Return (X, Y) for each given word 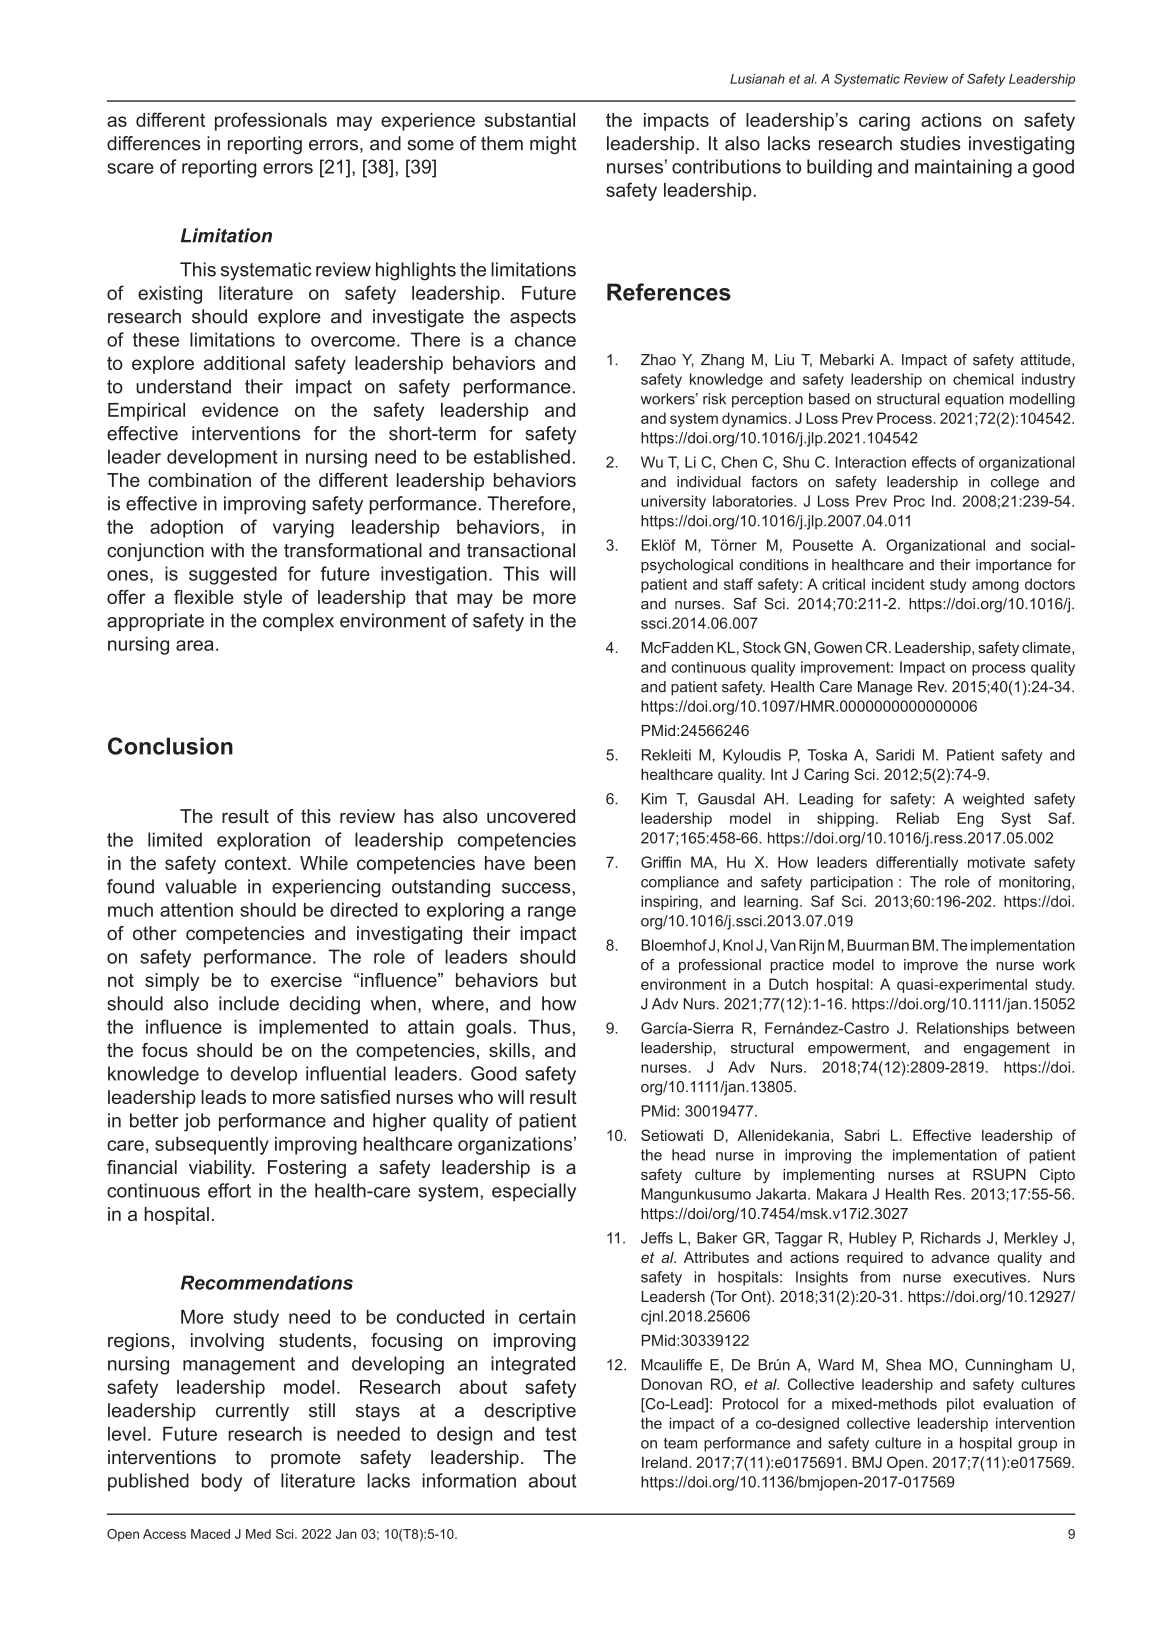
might (553, 145)
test (560, 1434)
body (222, 1482)
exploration (263, 841)
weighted (993, 800)
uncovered (531, 816)
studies (930, 143)
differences (154, 143)
